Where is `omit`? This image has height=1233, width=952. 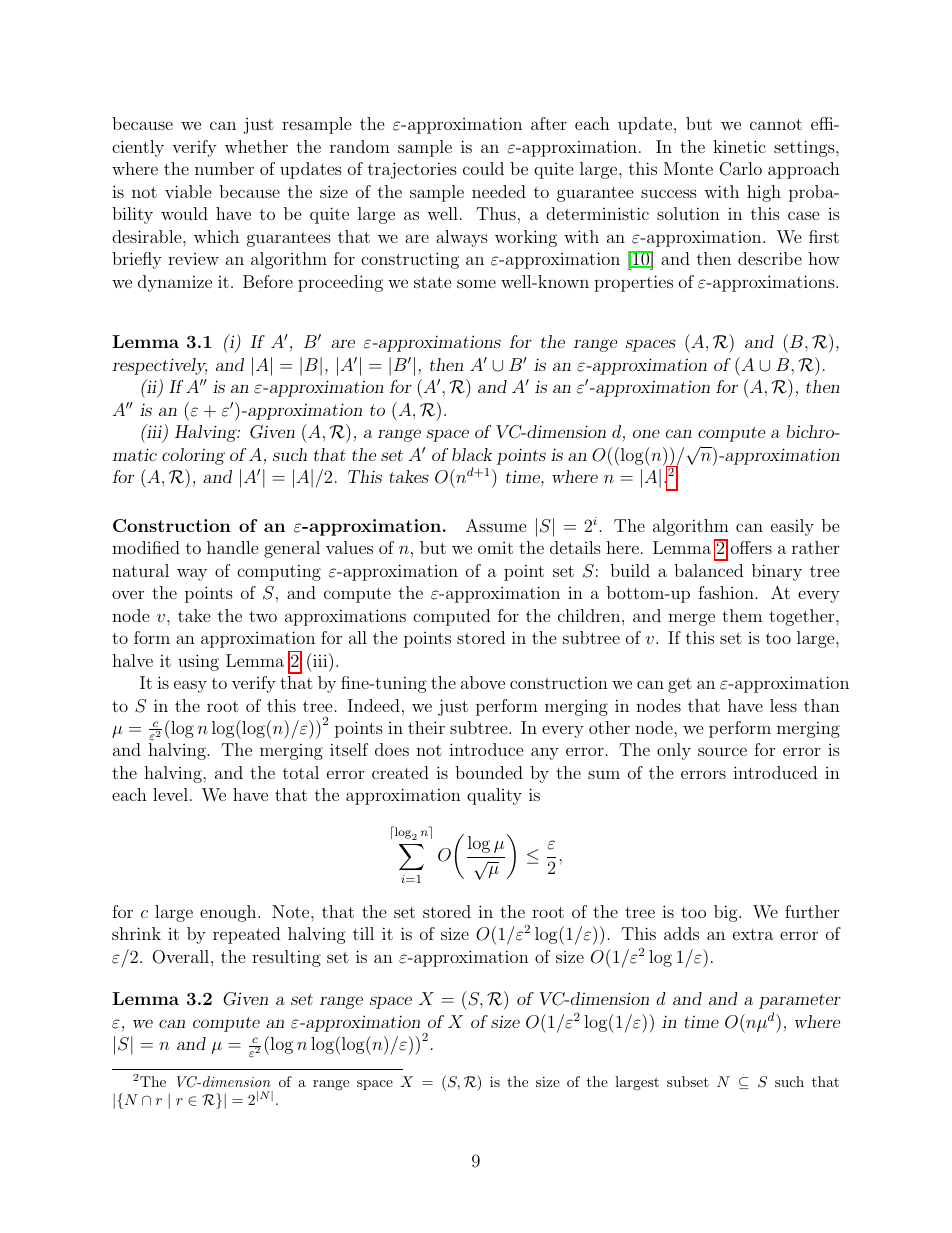
omit is located at coordinates (495, 548).
